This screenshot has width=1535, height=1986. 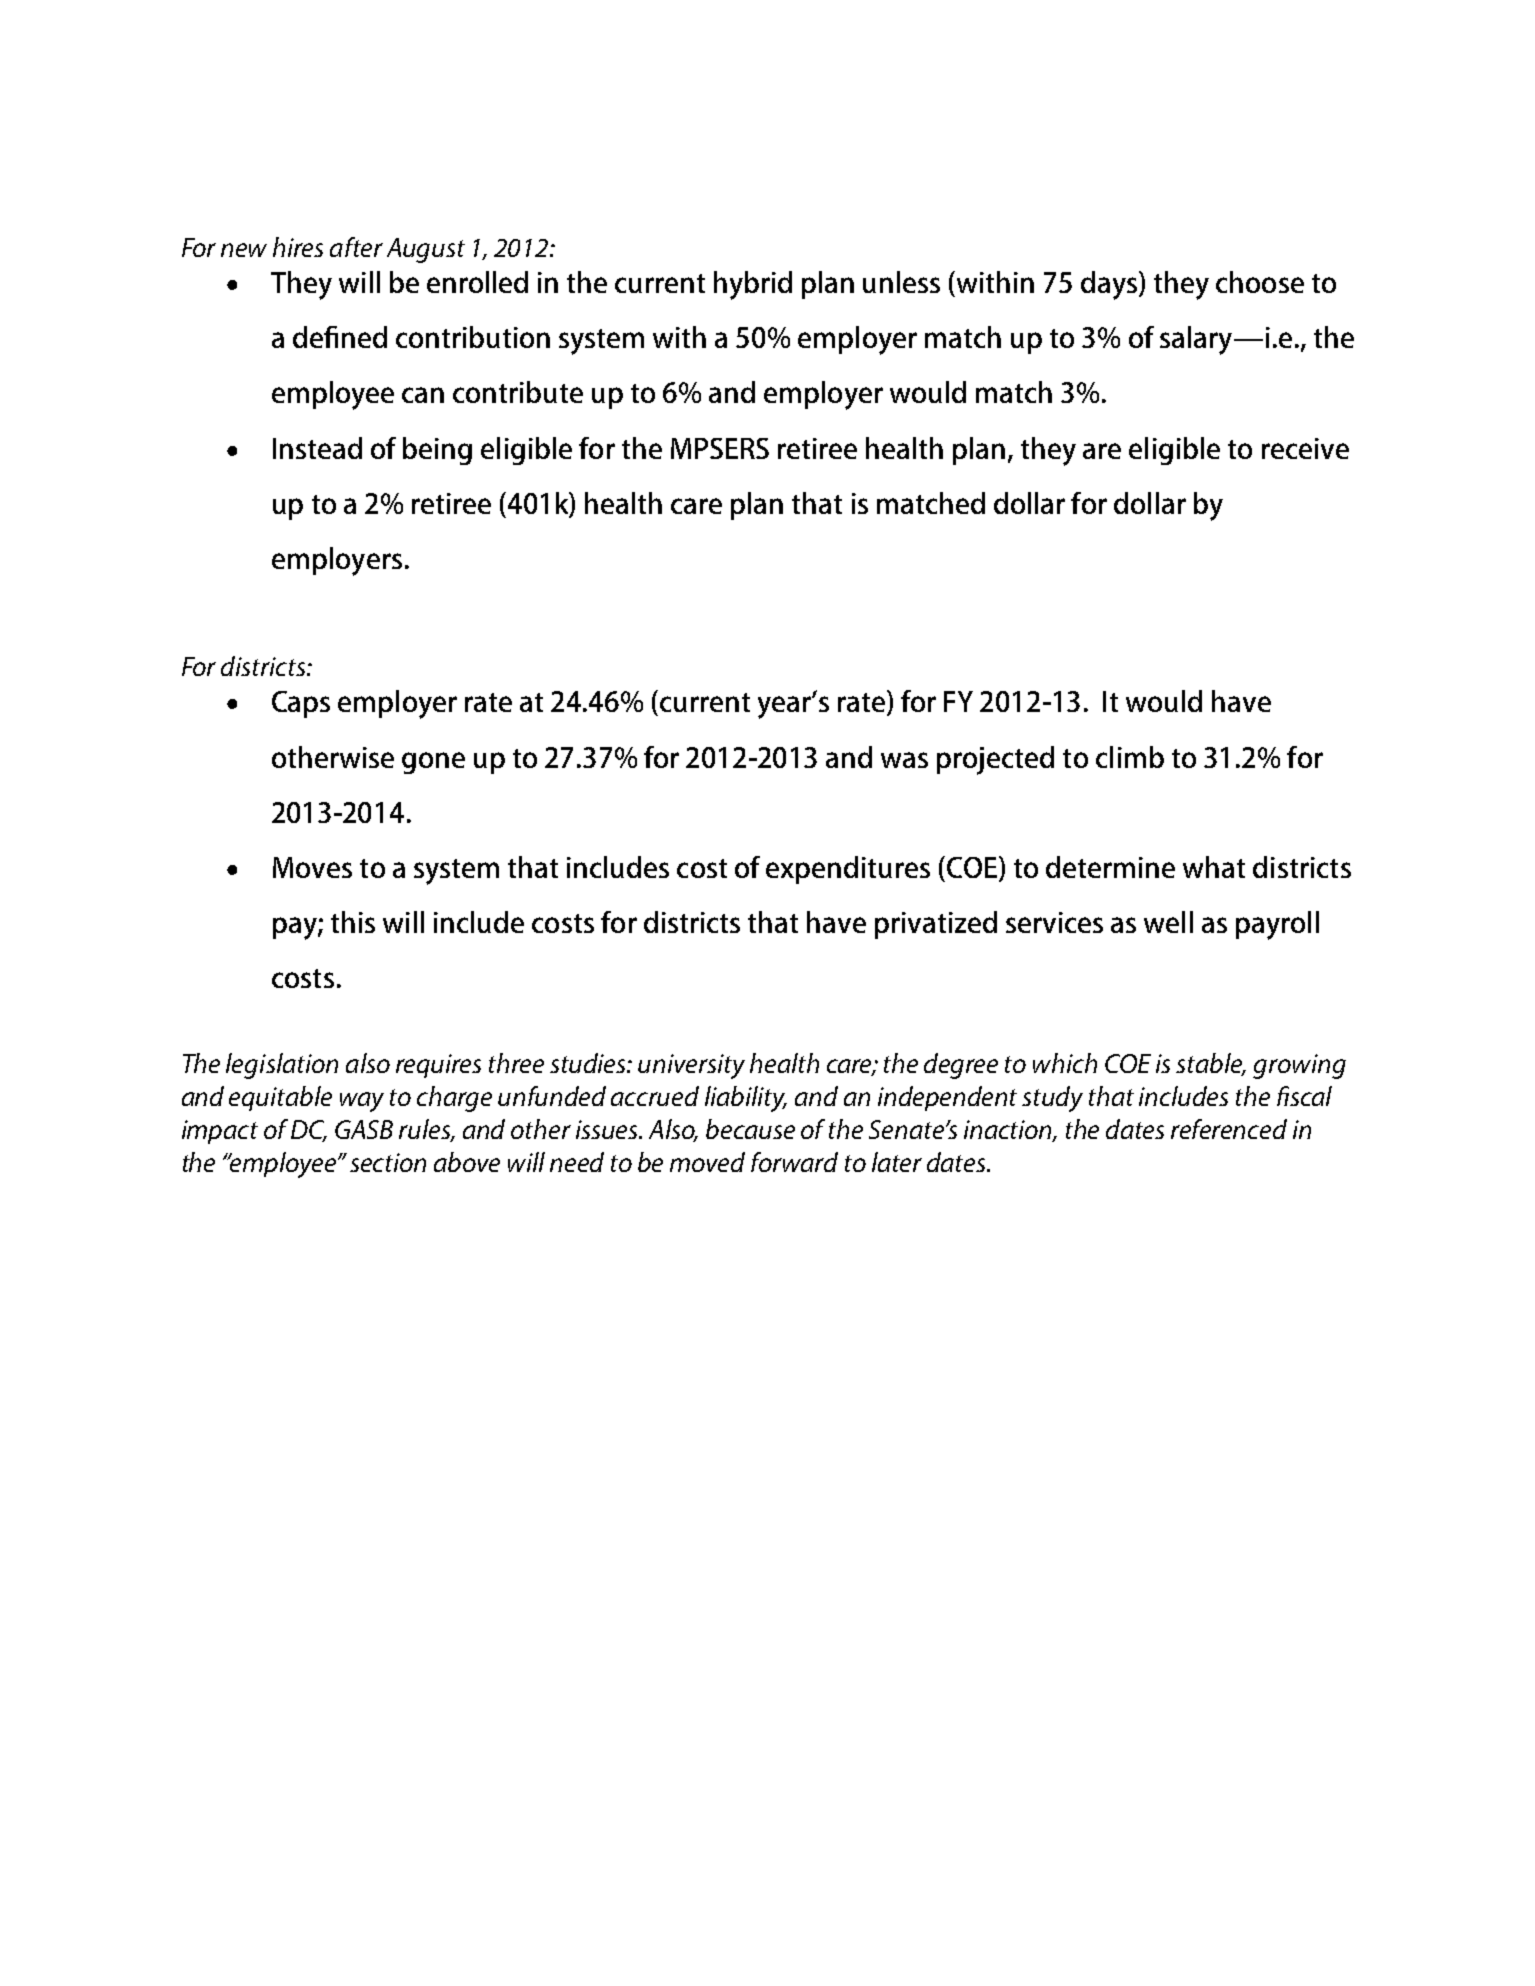 What do you see at coordinates (437, 451) in the screenshot?
I see `being` at bounding box center [437, 451].
